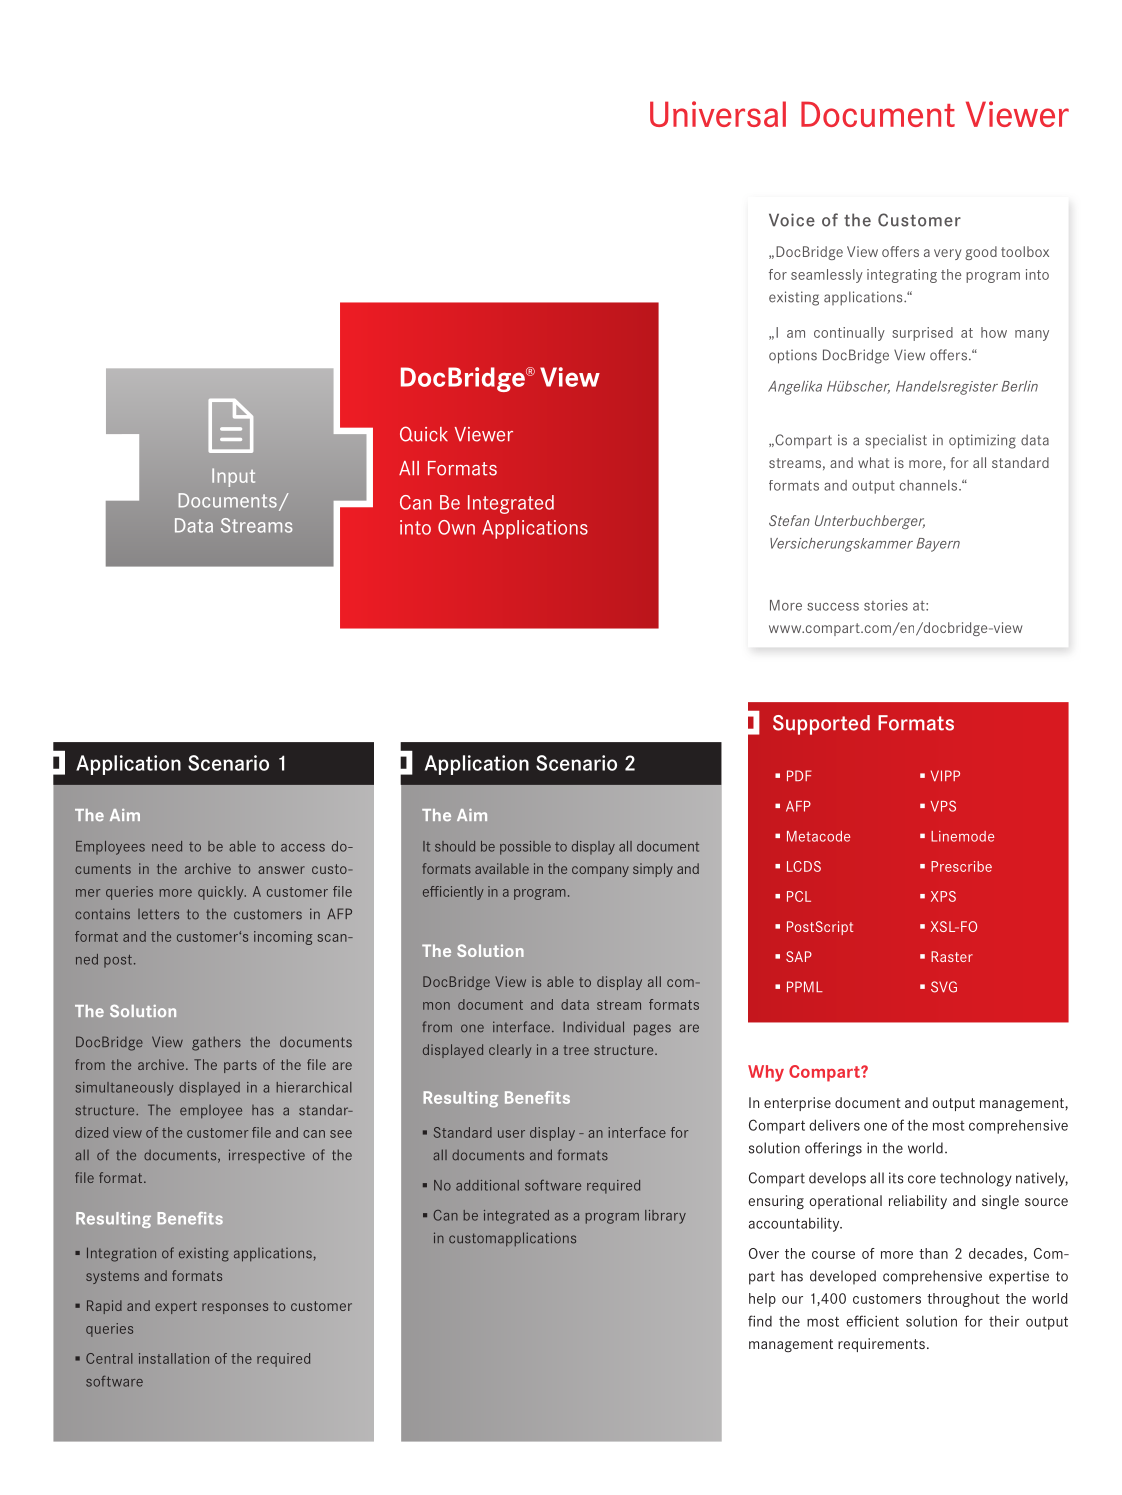 This screenshot has width=1122, height=1495. Describe the element at coordinates (718, 114) in the screenshot. I see `Universal` at that location.
